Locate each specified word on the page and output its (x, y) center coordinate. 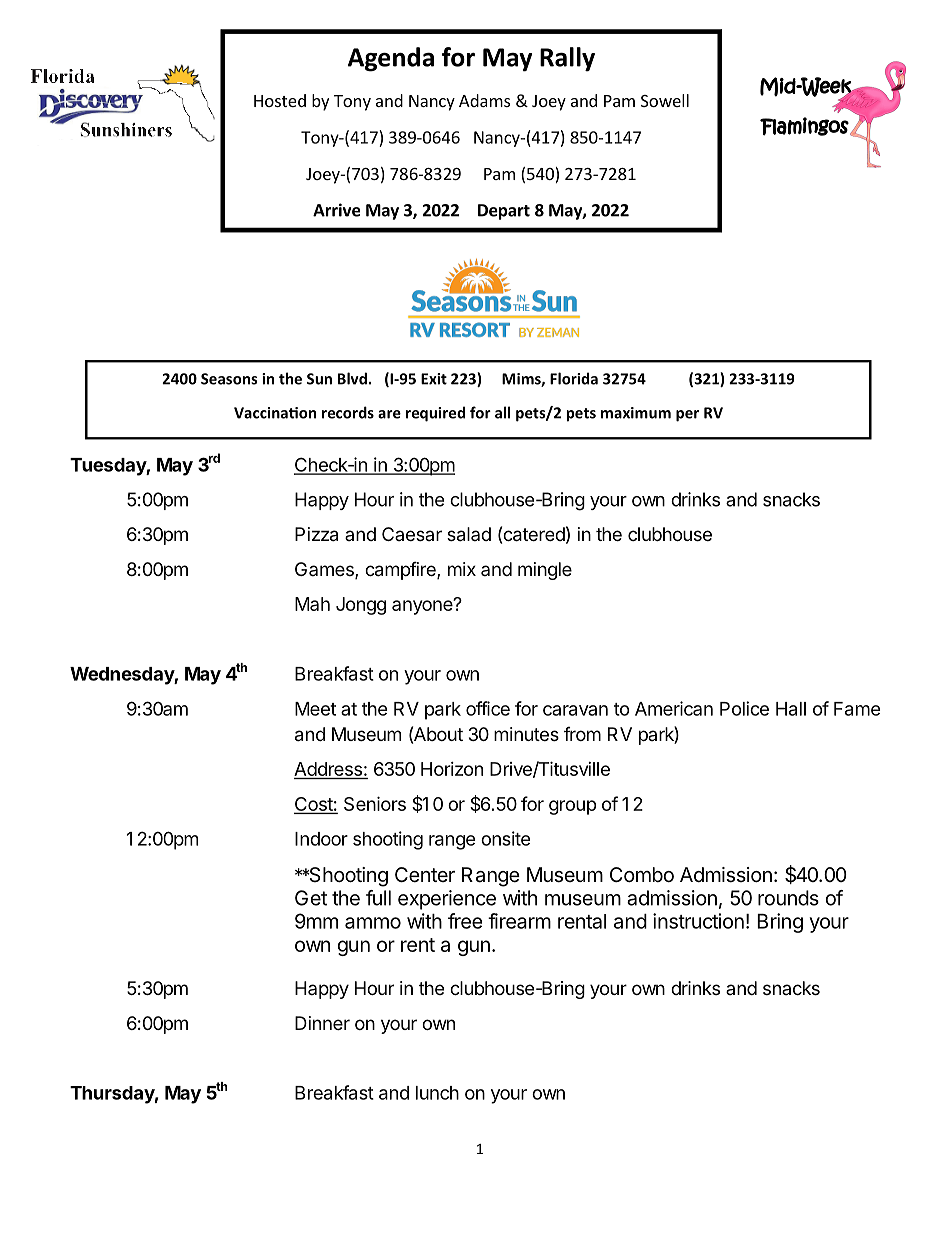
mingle (545, 571)
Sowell (665, 100)
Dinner (322, 1023)
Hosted (280, 100)
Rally (567, 59)
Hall (791, 709)
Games (325, 570)
